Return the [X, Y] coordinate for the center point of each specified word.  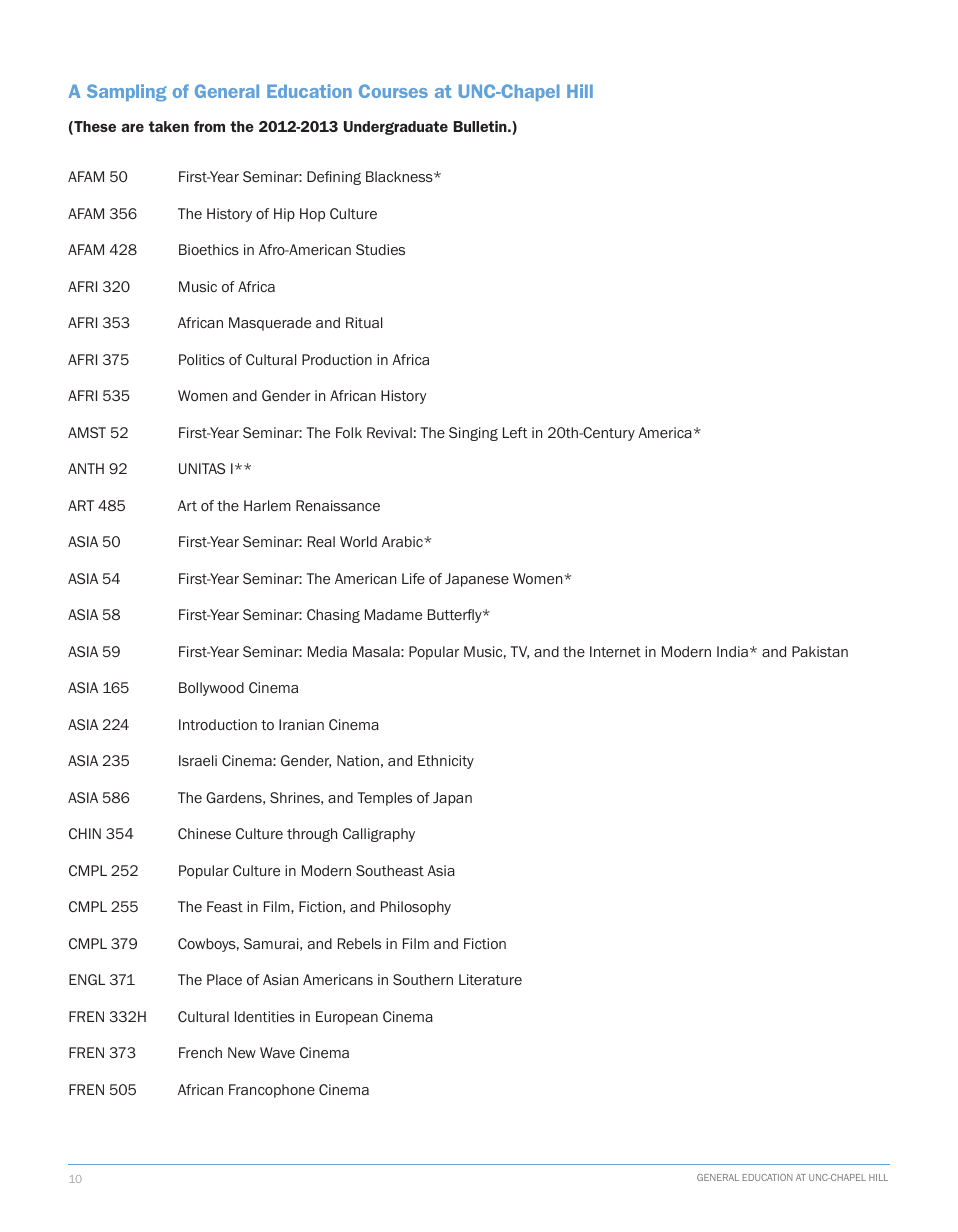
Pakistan [820, 651]
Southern [423, 979]
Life [413, 578]
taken [169, 126]
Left [515, 432]
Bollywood [211, 689]
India [732, 651]
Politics [202, 359]
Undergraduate [396, 128]
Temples [385, 799]
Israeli [198, 760]
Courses [393, 91]
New [242, 1052]
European [347, 1018]
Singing [473, 434]
